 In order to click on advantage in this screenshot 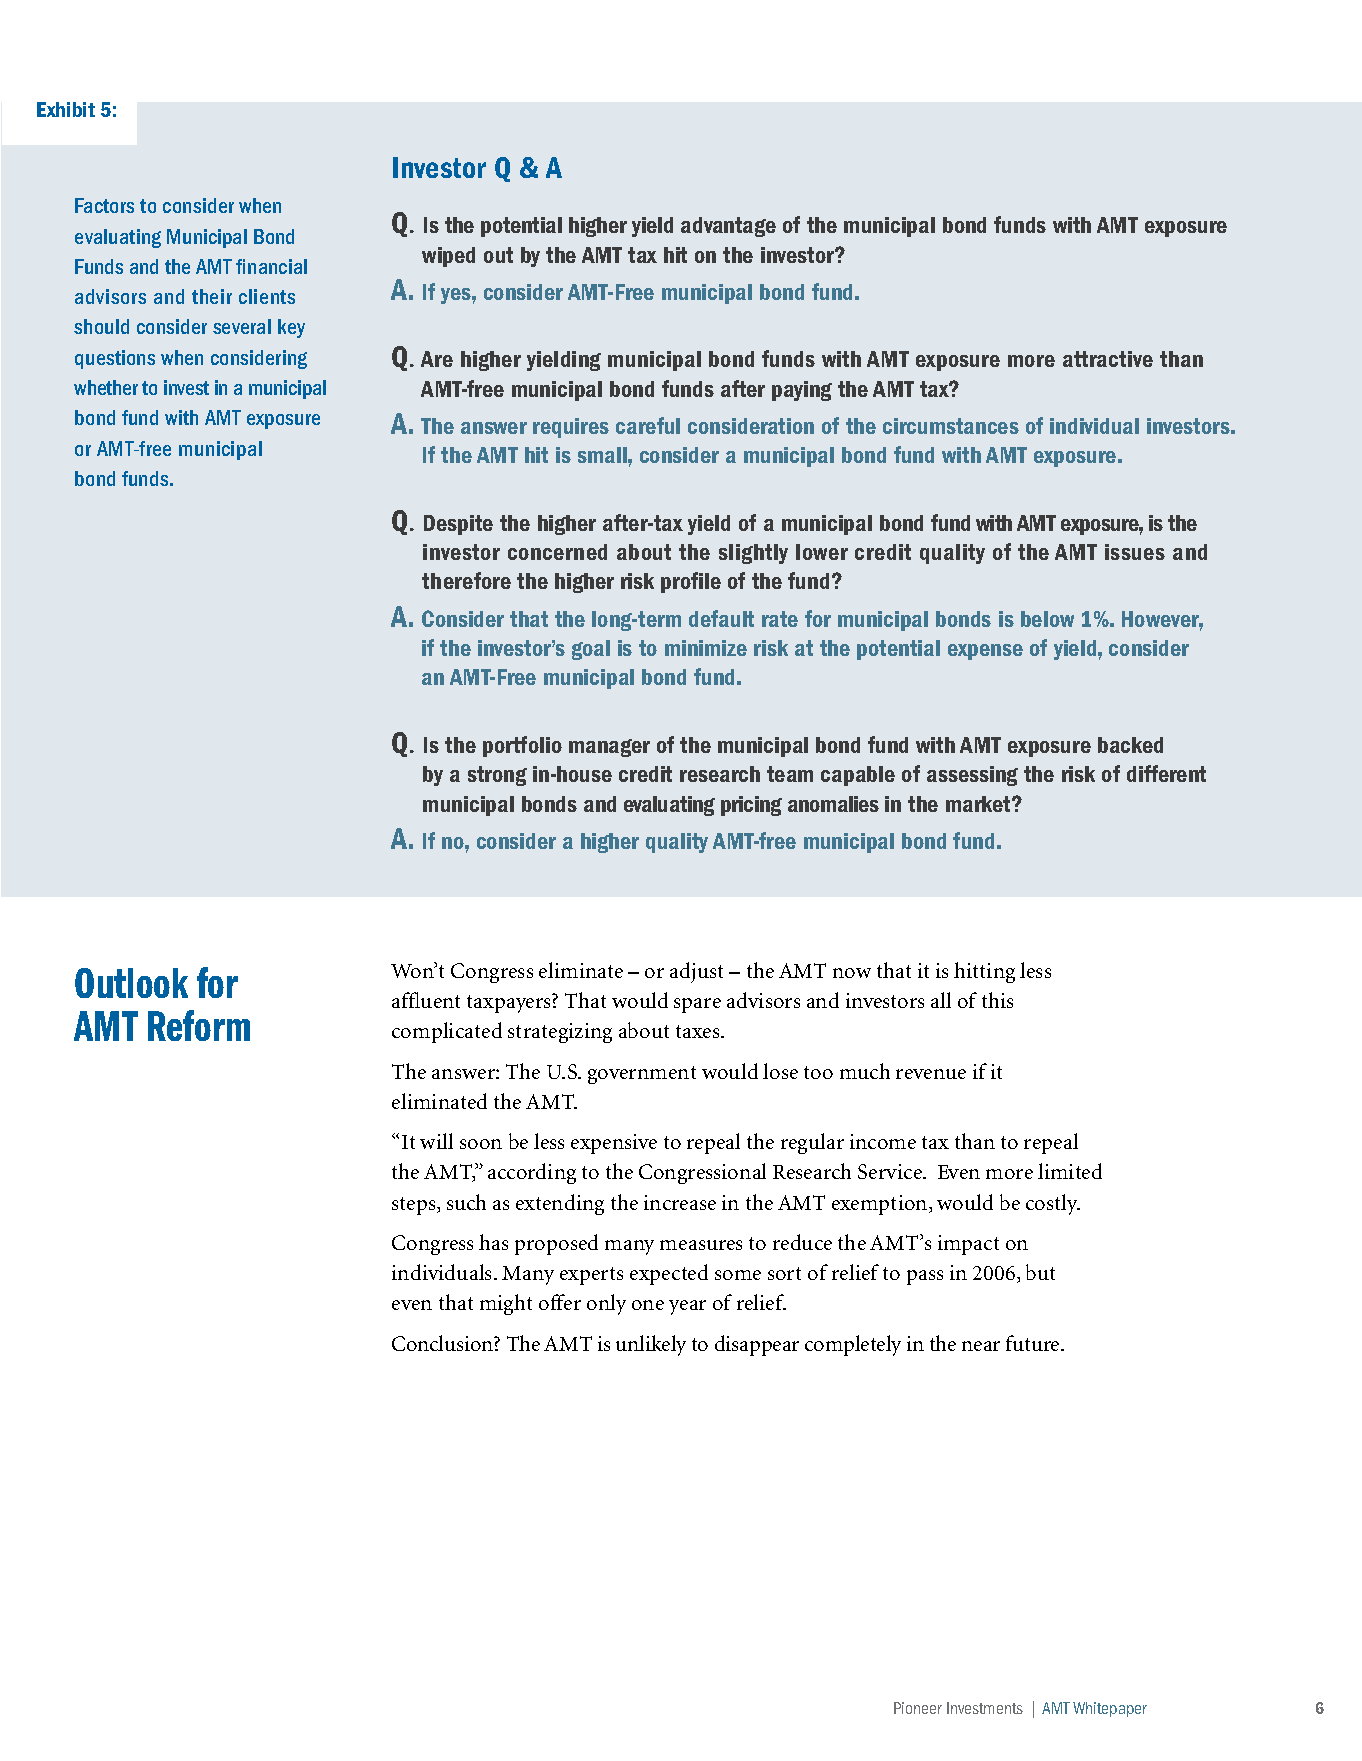, I will do `click(728, 227)`.
